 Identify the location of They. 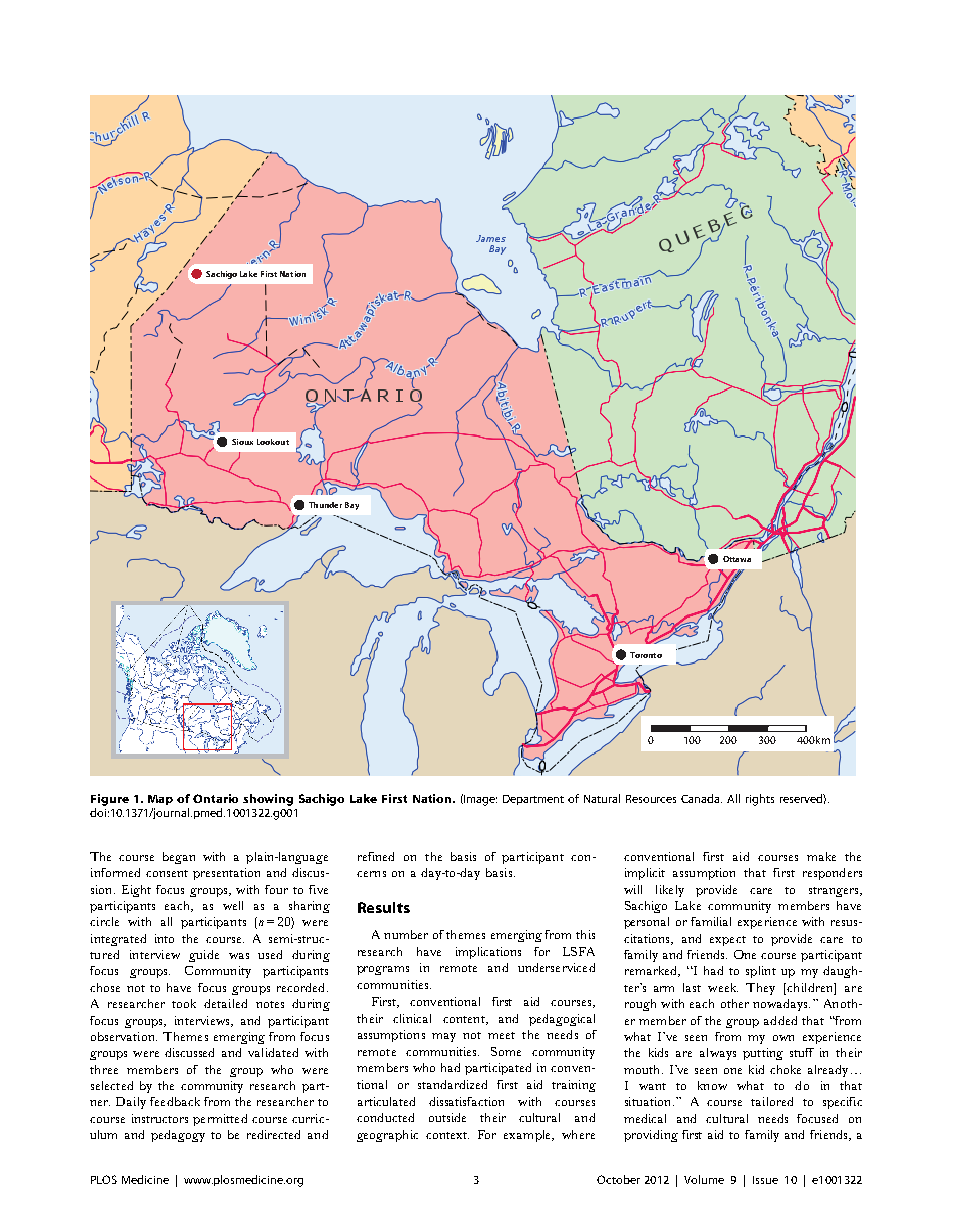
(760, 989).
